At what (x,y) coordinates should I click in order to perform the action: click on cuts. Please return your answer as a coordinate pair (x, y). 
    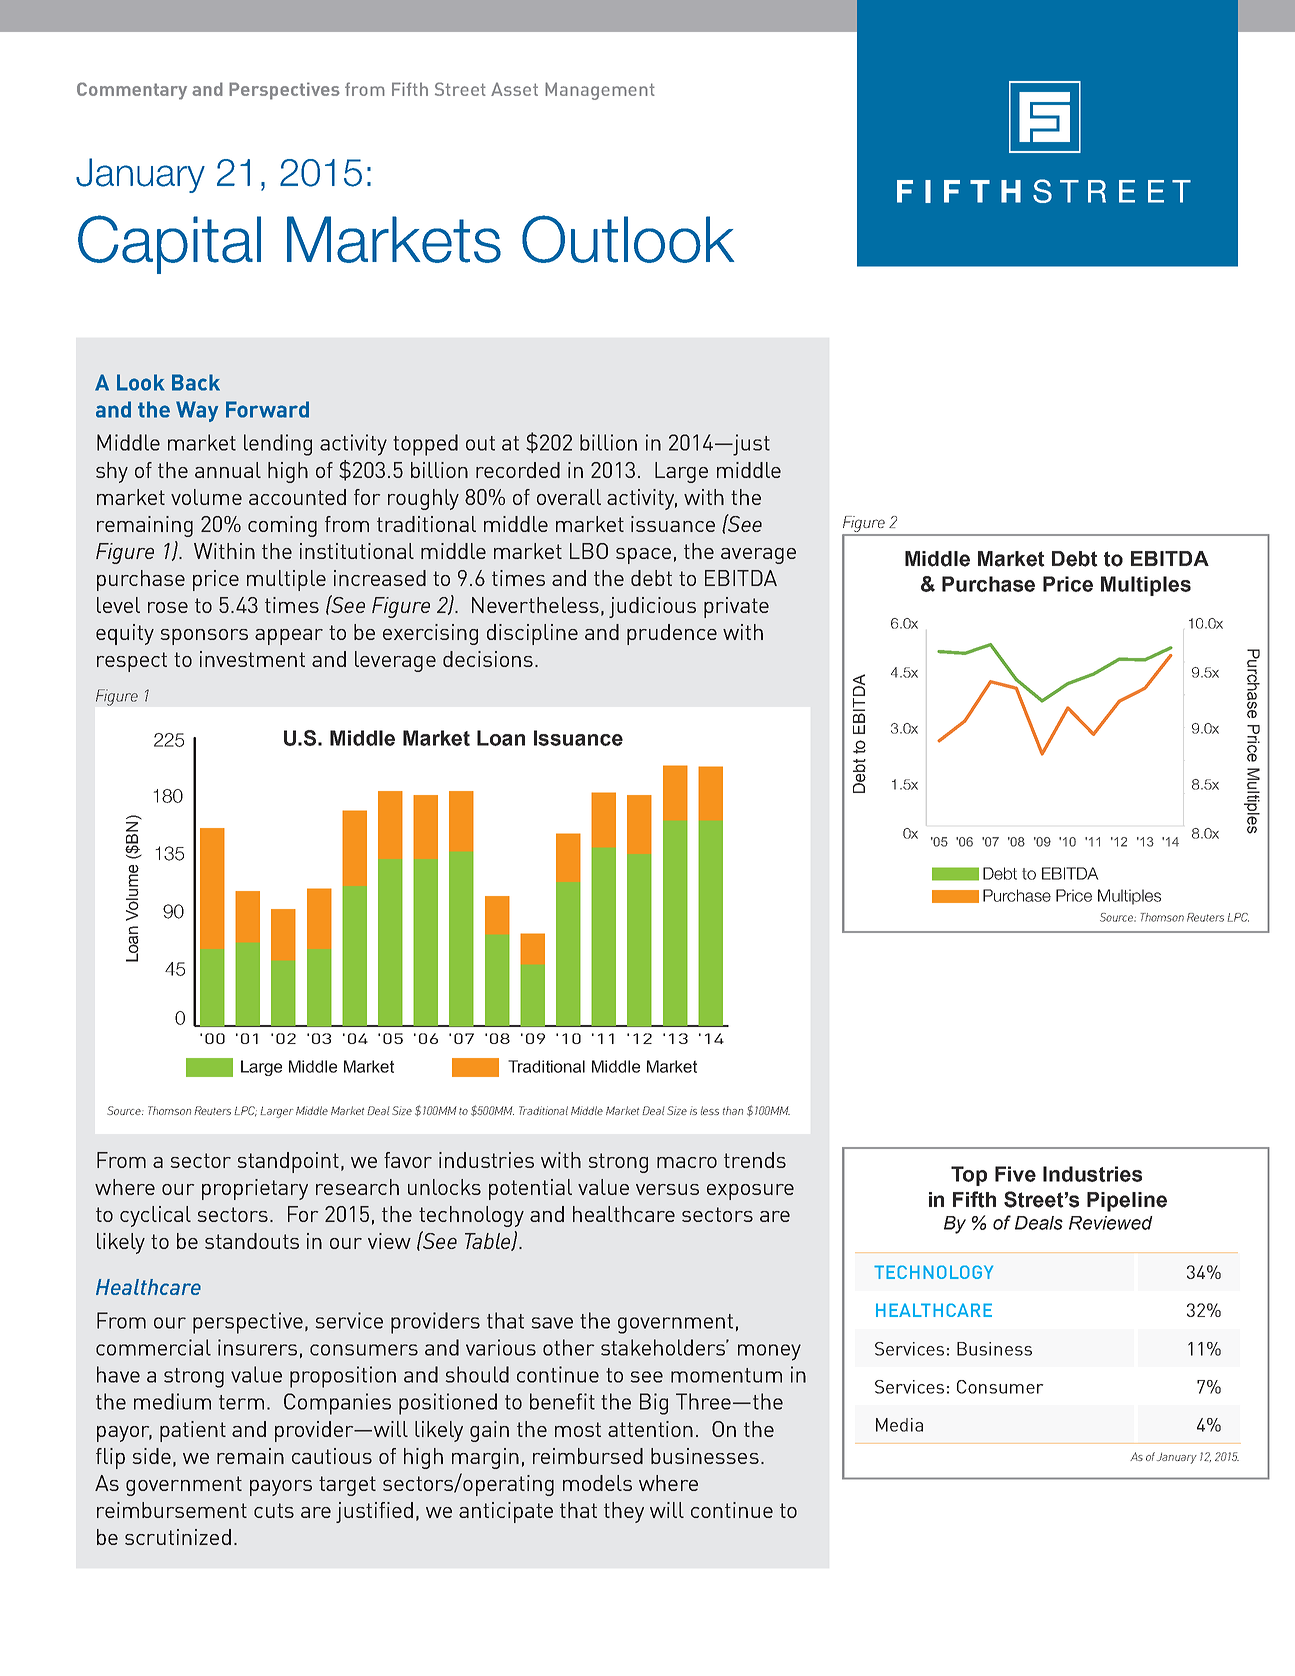
    Looking at the image, I should click on (274, 1510).
